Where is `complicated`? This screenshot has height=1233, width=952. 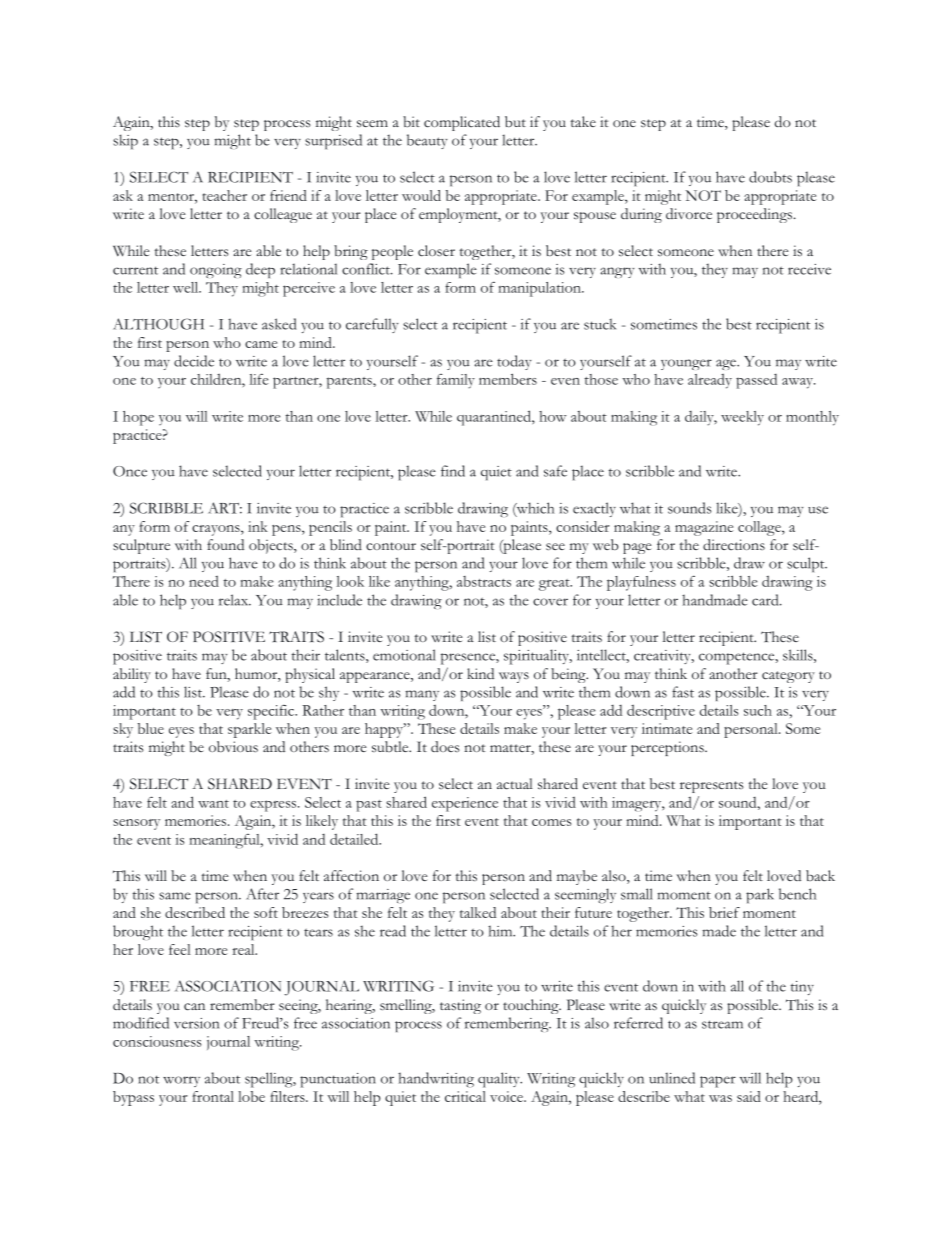
complicated is located at coordinates (462, 123).
